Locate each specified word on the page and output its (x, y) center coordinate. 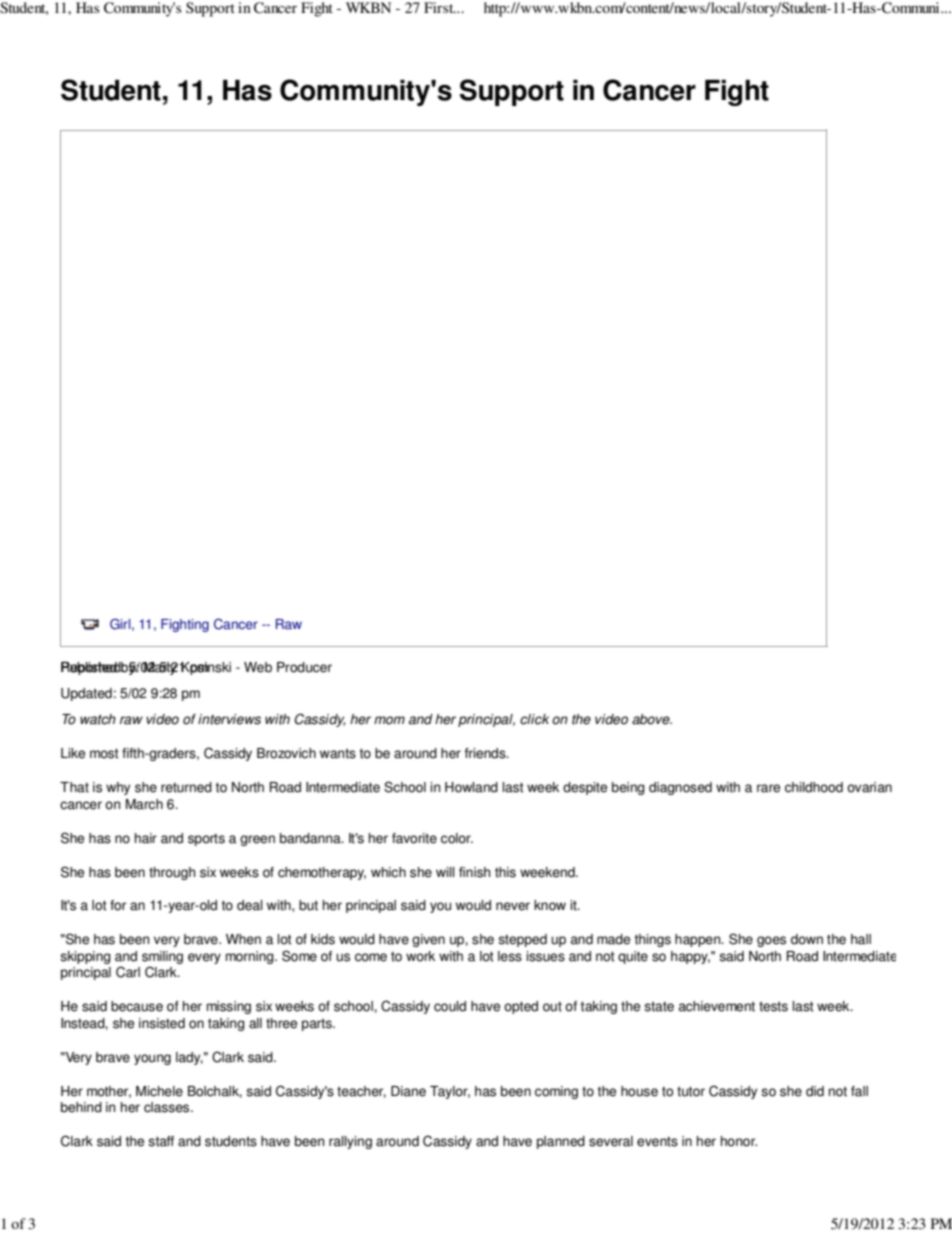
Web (258, 667)
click (534, 719)
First (440, 7)
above (652, 719)
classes (168, 1107)
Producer (304, 667)
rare (768, 788)
